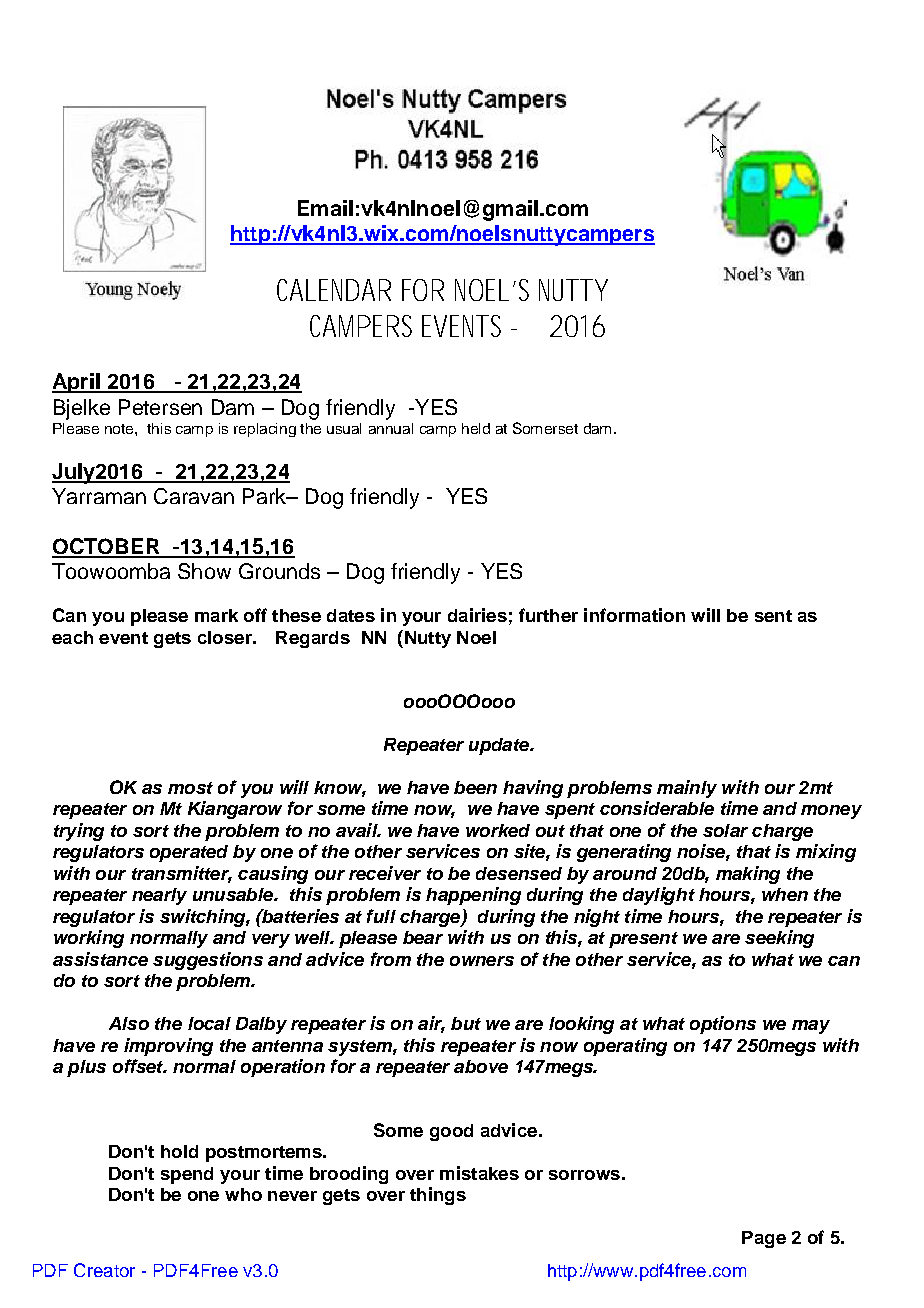 The width and height of the image is (924, 1308). Describe the element at coordinates (438, 1196) in the image. I see `things` at that location.
